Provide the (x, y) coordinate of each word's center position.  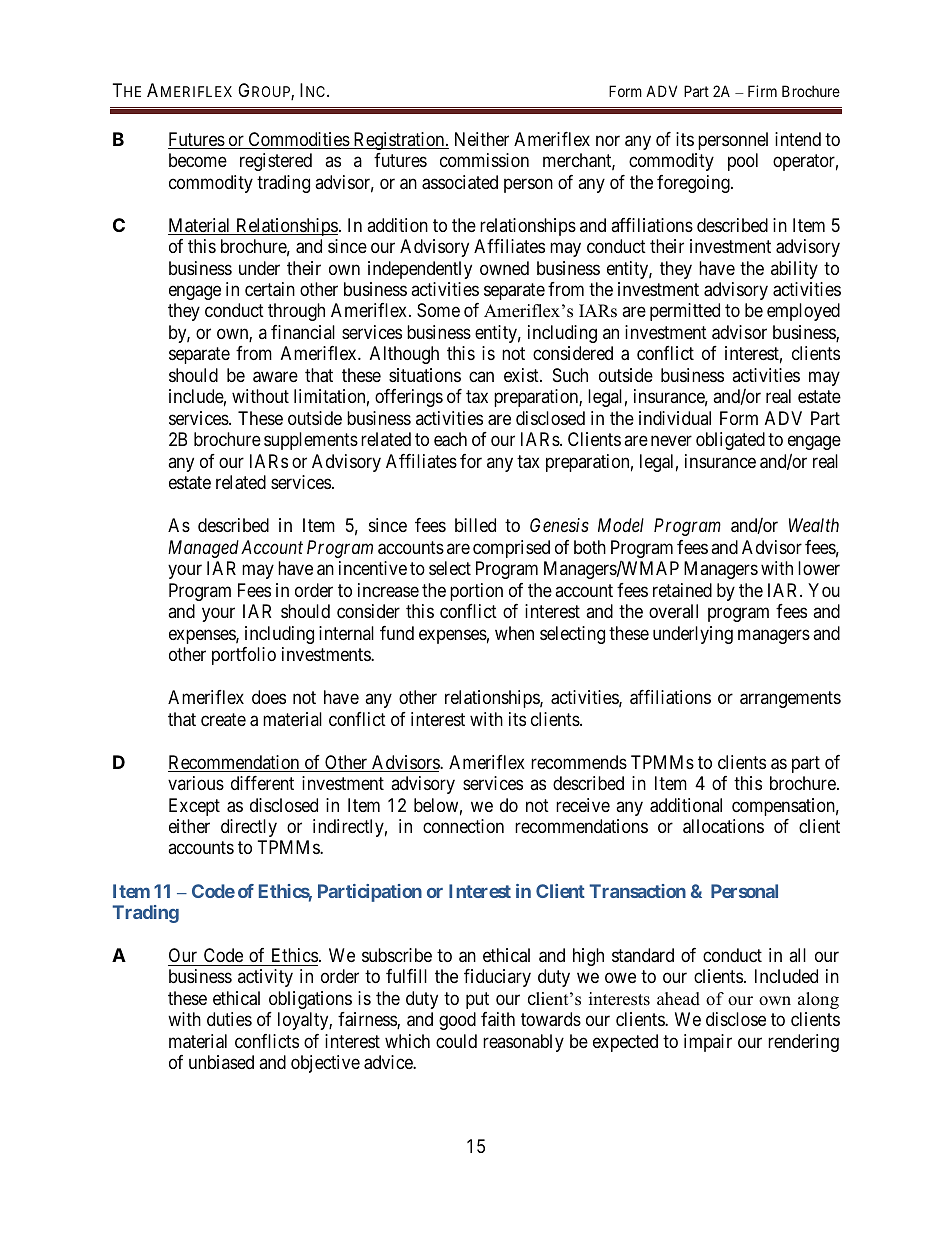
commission (484, 160)
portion (476, 592)
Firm (762, 91)
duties (229, 1019)
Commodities (298, 140)
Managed (203, 549)
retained (682, 590)
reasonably (523, 1043)
